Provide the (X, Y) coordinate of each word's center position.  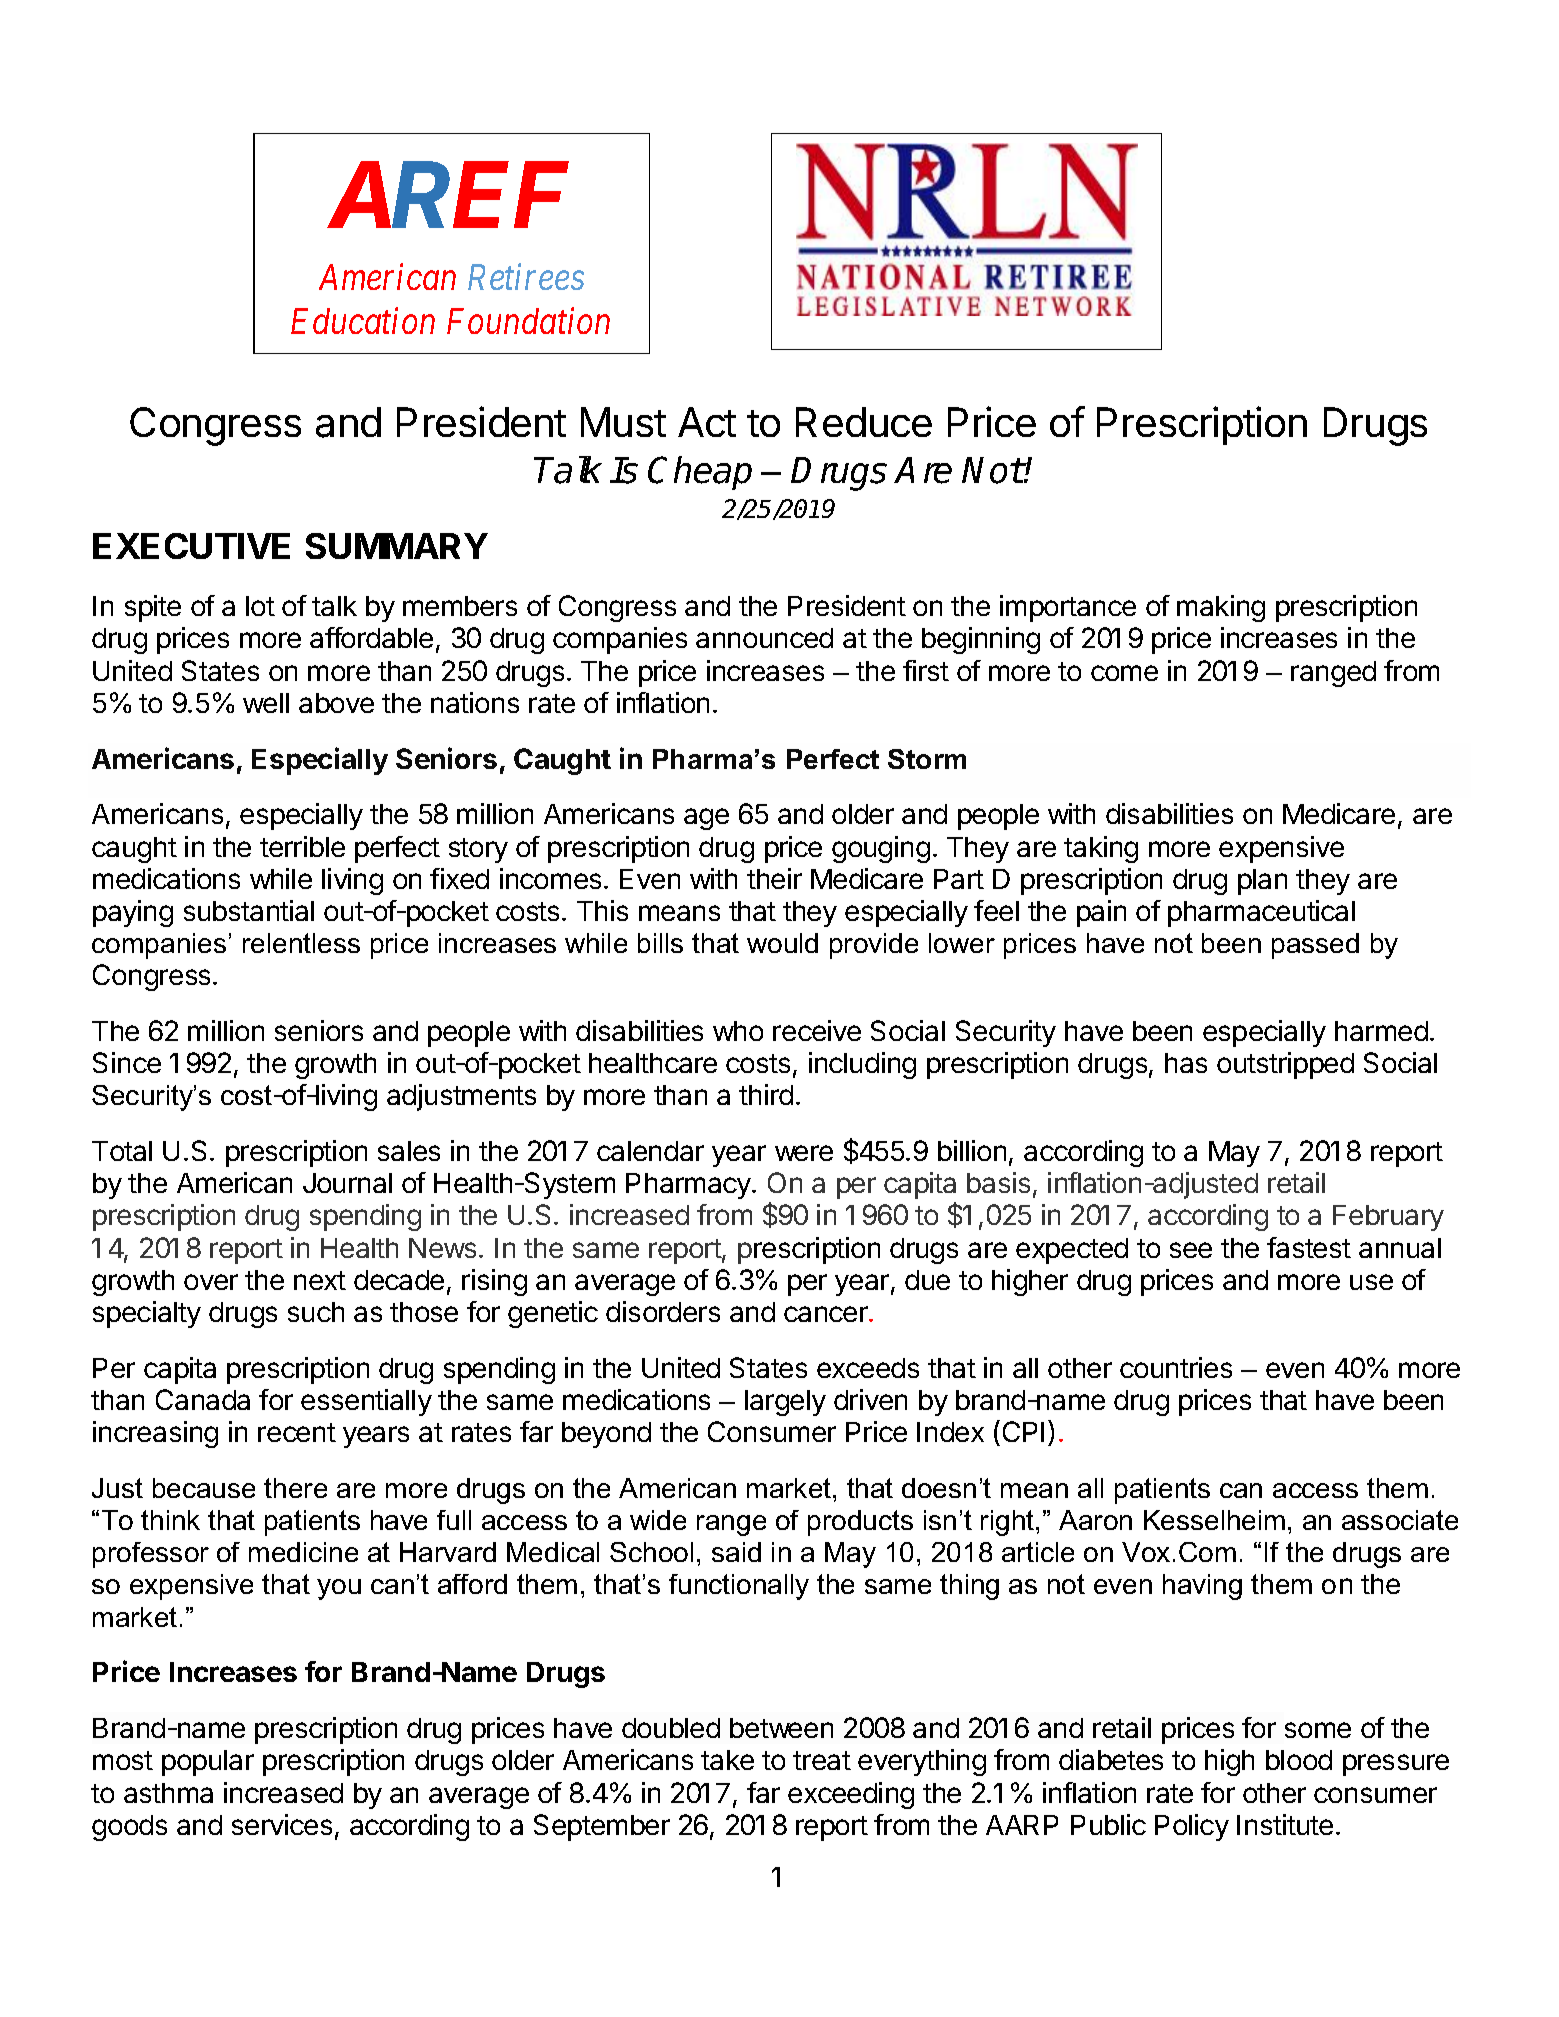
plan (1262, 882)
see (1191, 1250)
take (727, 1760)
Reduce (864, 422)
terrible (302, 846)
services (282, 1824)
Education (363, 321)
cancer (827, 1314)
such (316, 1312)
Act (707, 422)
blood (1299, 1760)
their (774, 878)
